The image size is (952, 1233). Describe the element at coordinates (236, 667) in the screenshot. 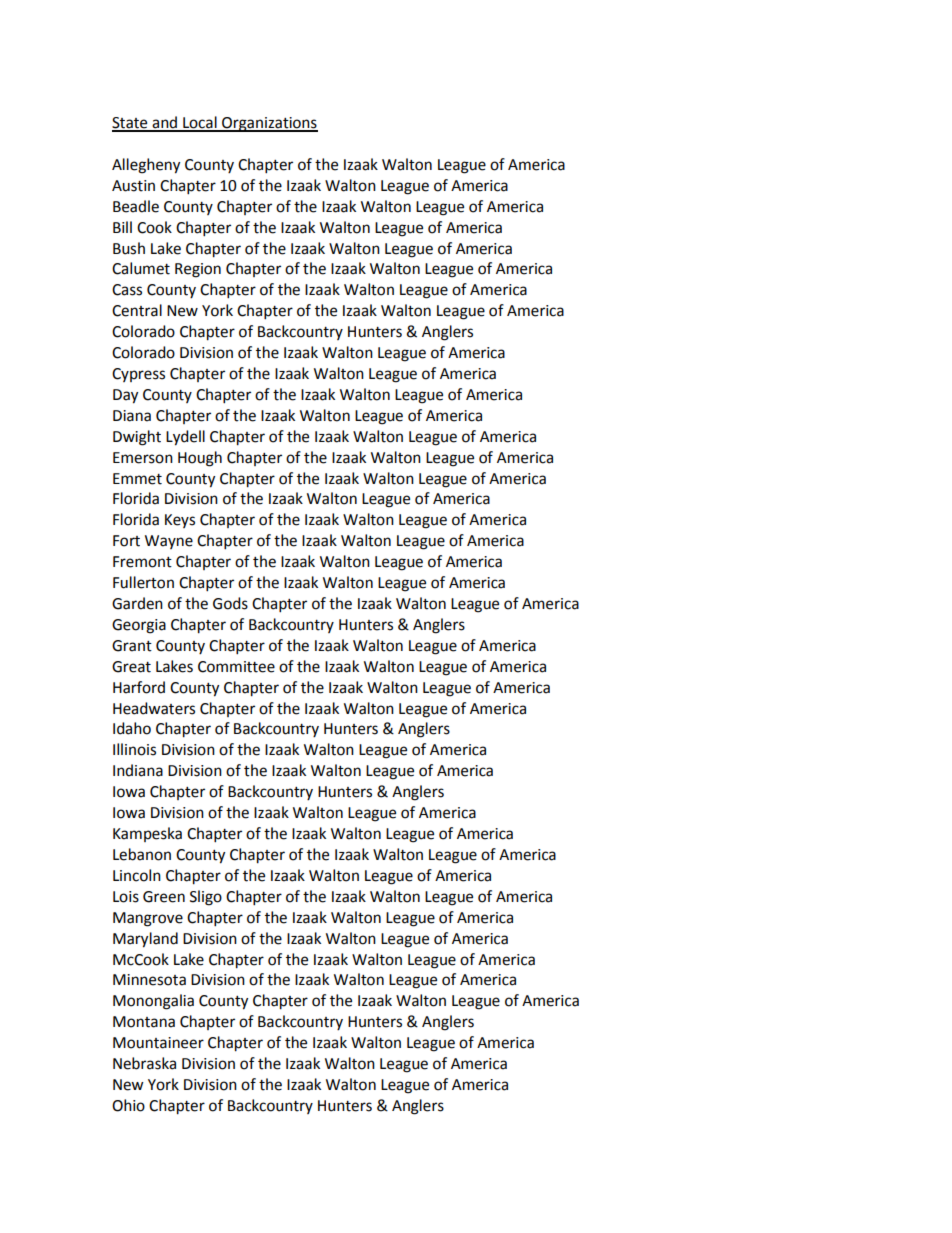

I see `Committee` at that location.
